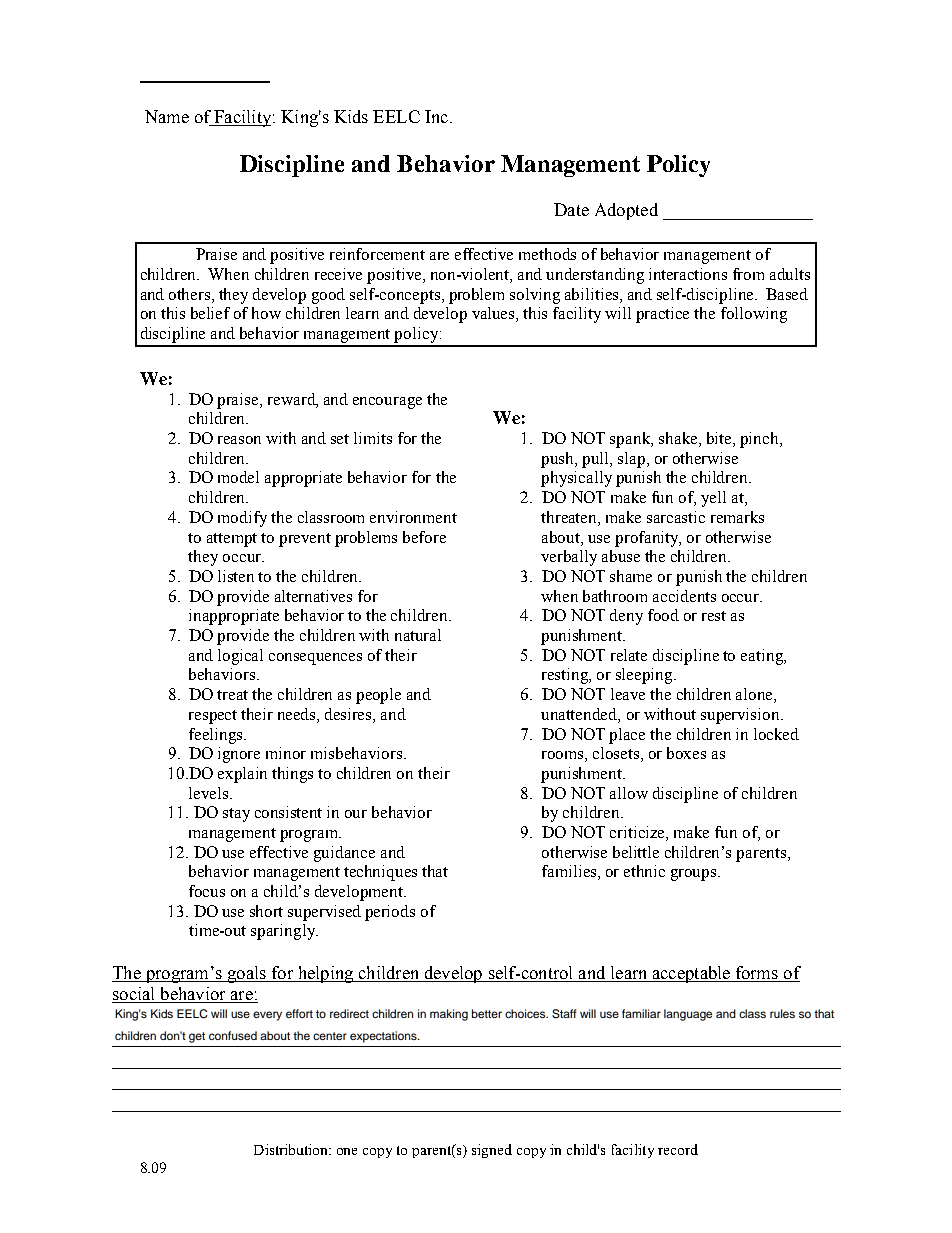 This image has width=952, height=1233. Describe the element at coordinates (387, 403) in the image. I see `encourage` at that location.
